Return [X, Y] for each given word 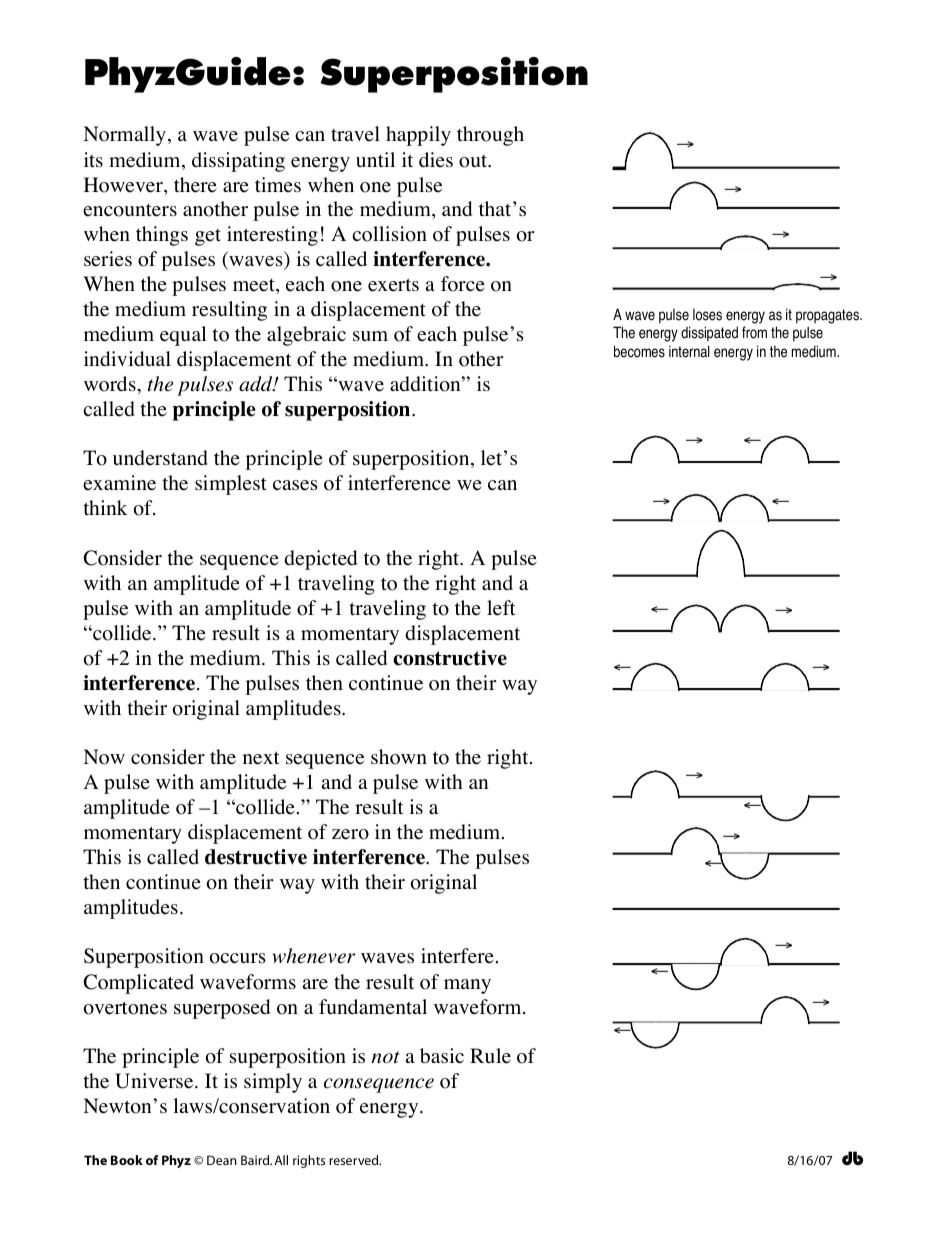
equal [183, 336]
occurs [238, 958]
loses [707, 315]
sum [370, 336]
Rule [490, 1056]
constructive [450, 658]
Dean [222, 1160]
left [501, 608]
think [105, 507]
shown [399, 757]
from [754, 332]
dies [436, 160]
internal [689, 351]
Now [104, 757]
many [467, 986]
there [195, 185]
